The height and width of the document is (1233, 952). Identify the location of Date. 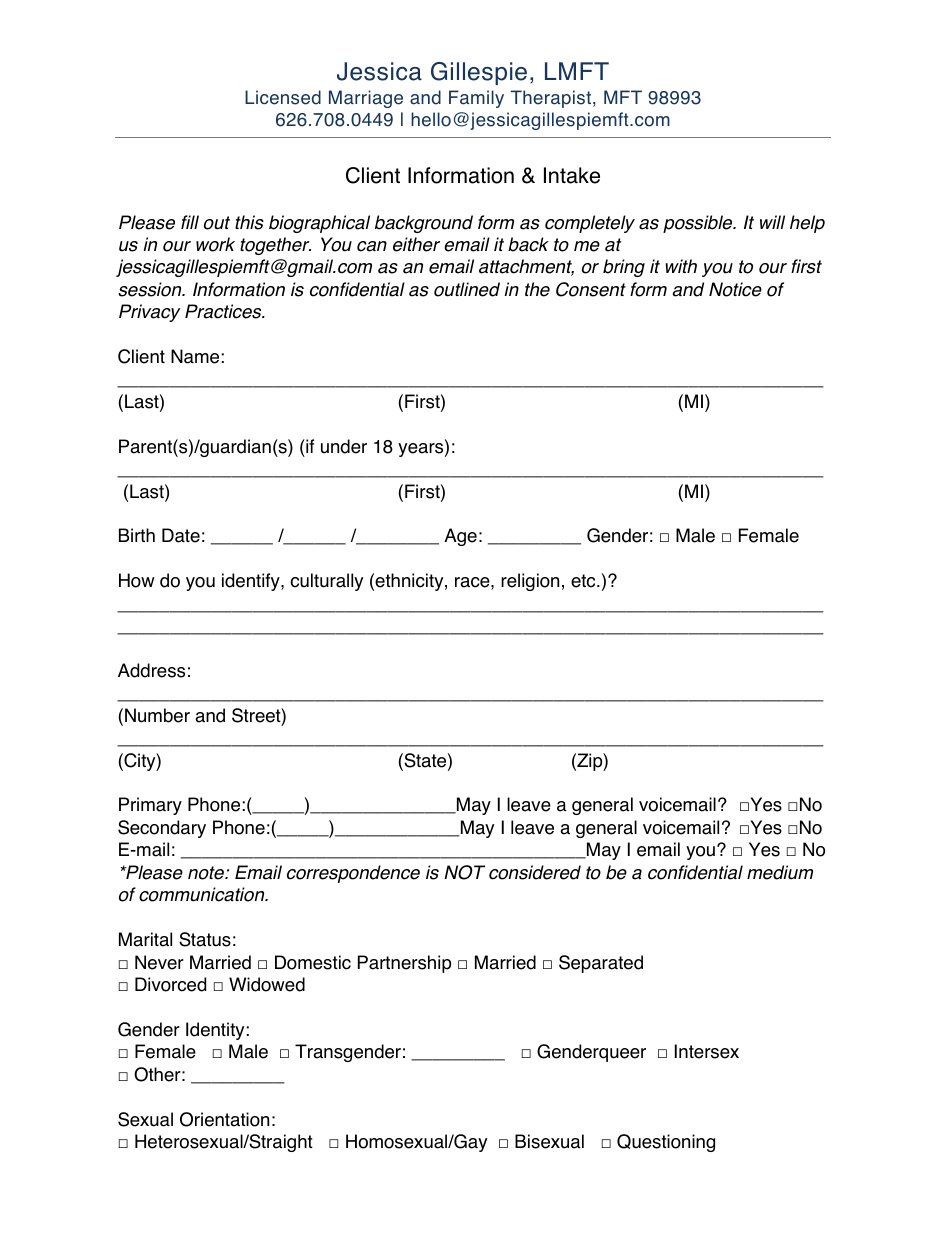
(181, 535).
